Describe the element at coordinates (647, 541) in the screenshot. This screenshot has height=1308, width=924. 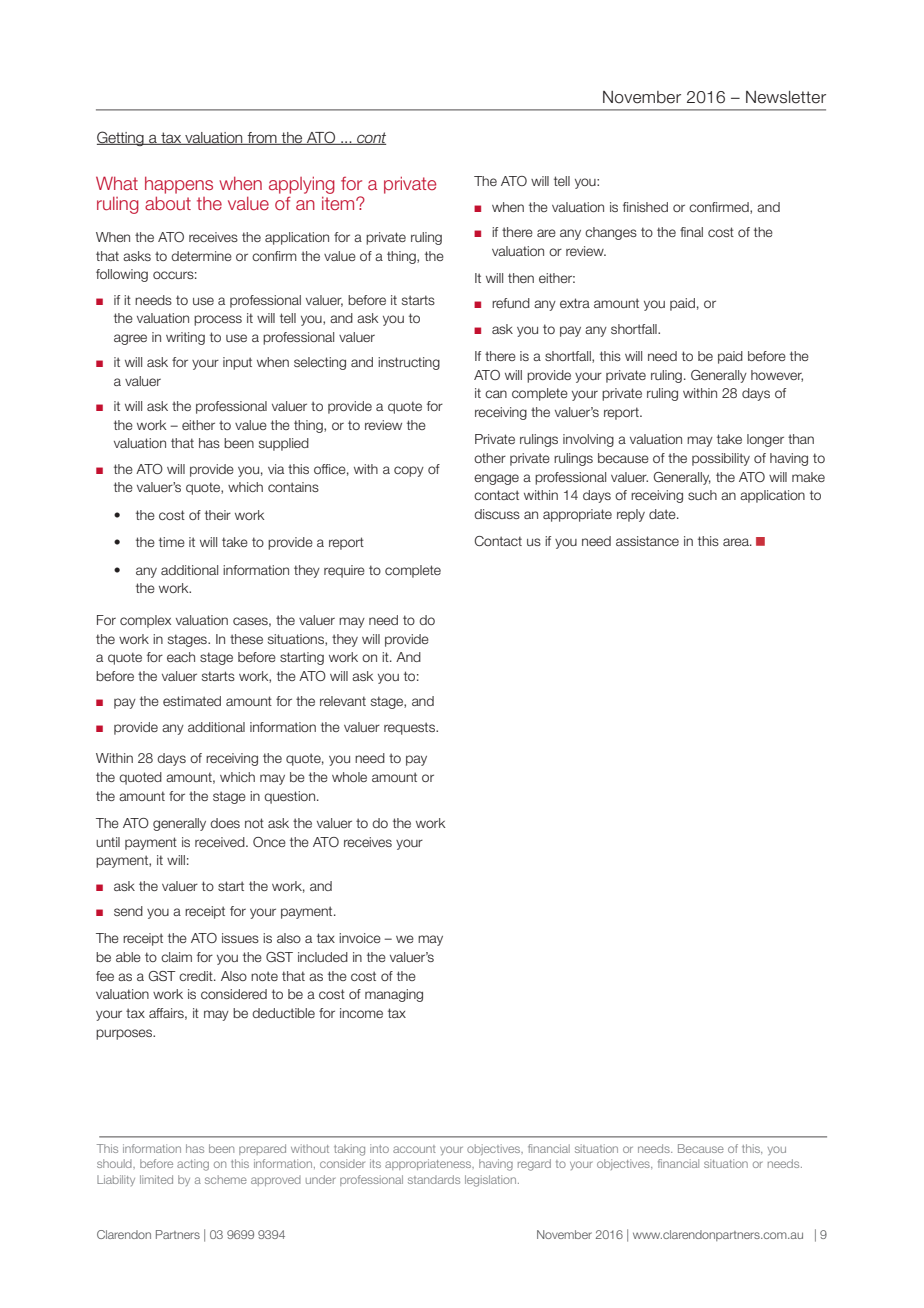
I see `assistance` at that location.
